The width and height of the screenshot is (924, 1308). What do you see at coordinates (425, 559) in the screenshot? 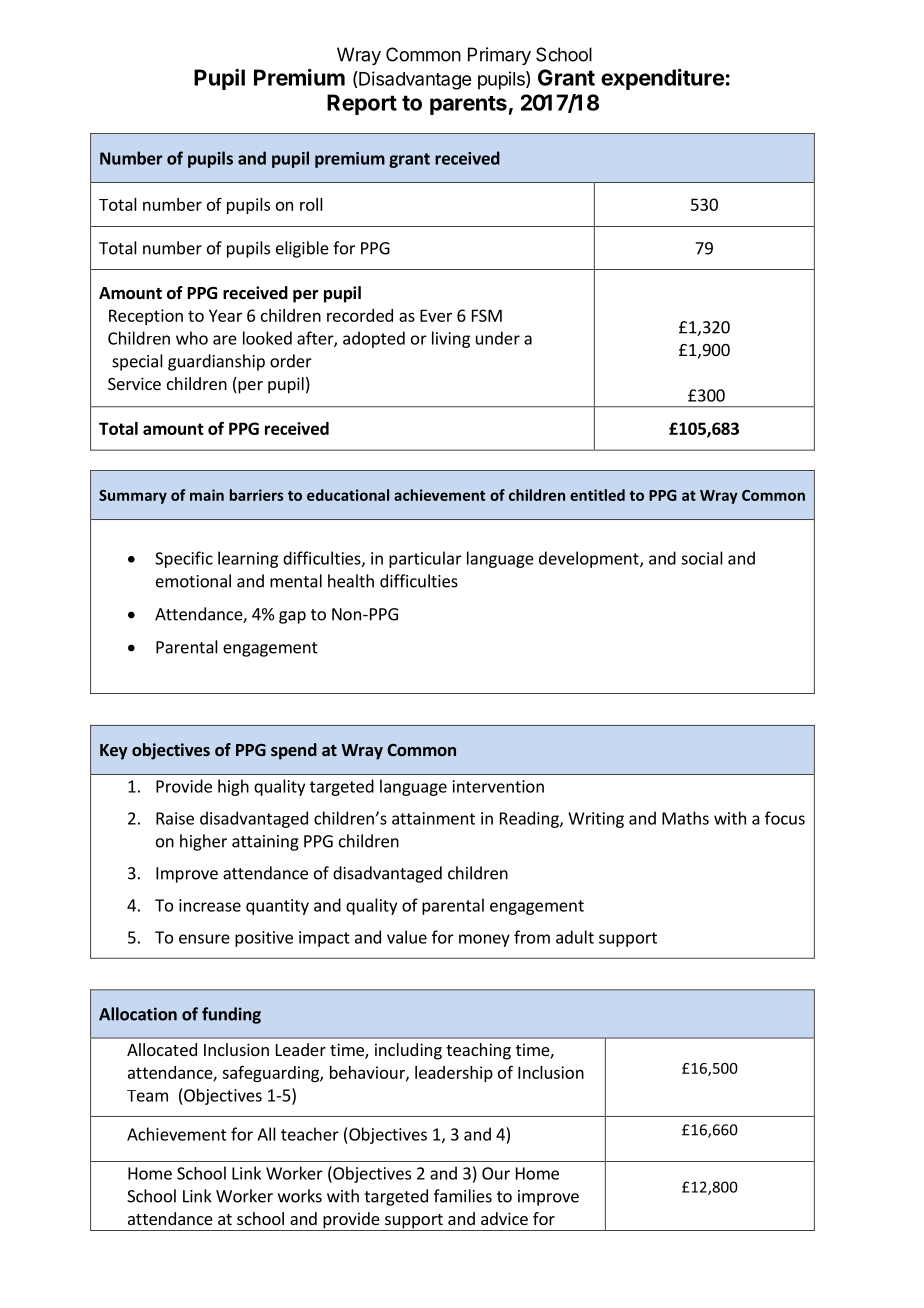
I see `particular` at bounding box center [425, 559].
